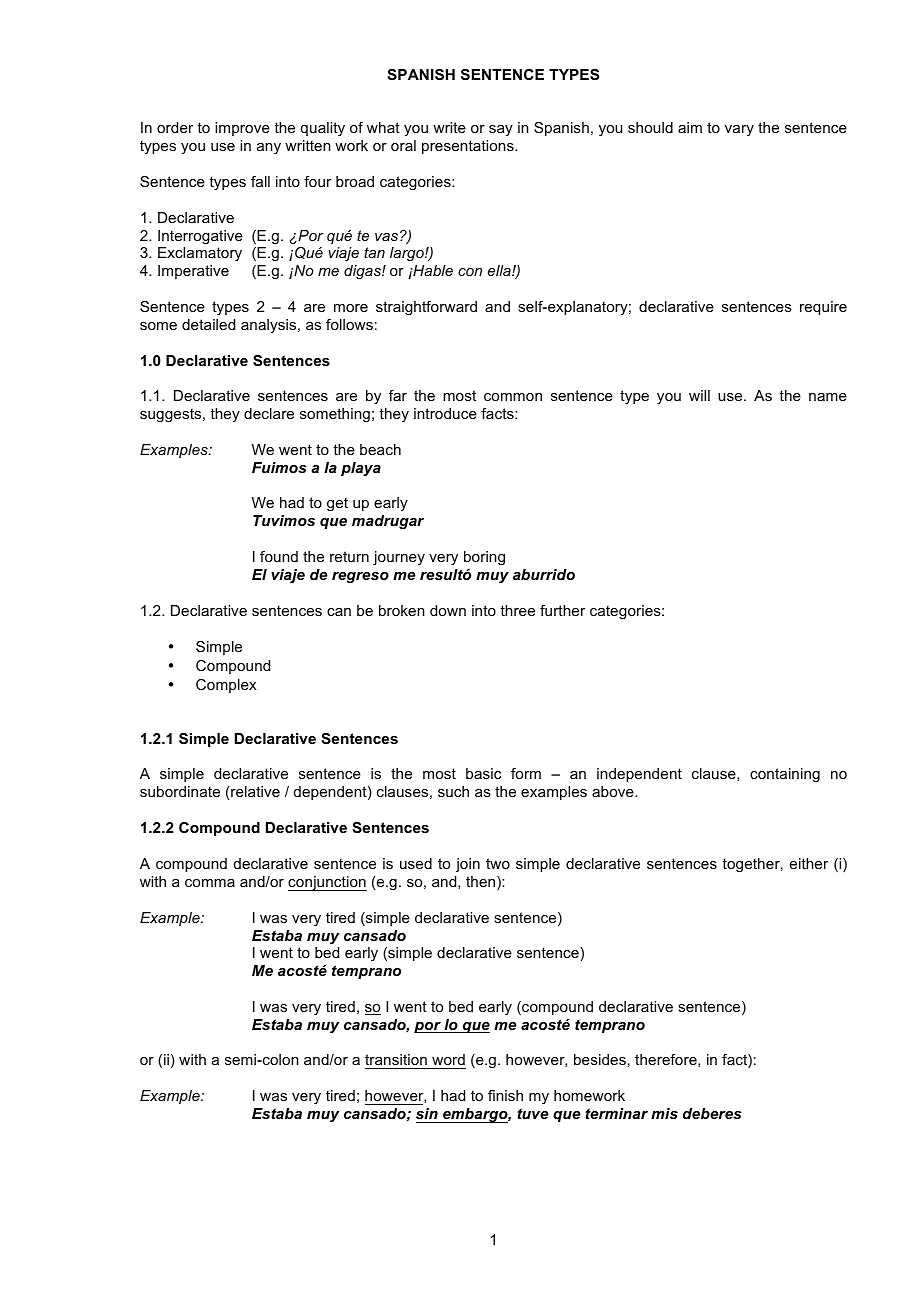 The width and height of the screenshot is (924, 1308). What do you see at coordinates (210, 883) in the screenshot?
I see `comma` at bounding box center [210, 883].
